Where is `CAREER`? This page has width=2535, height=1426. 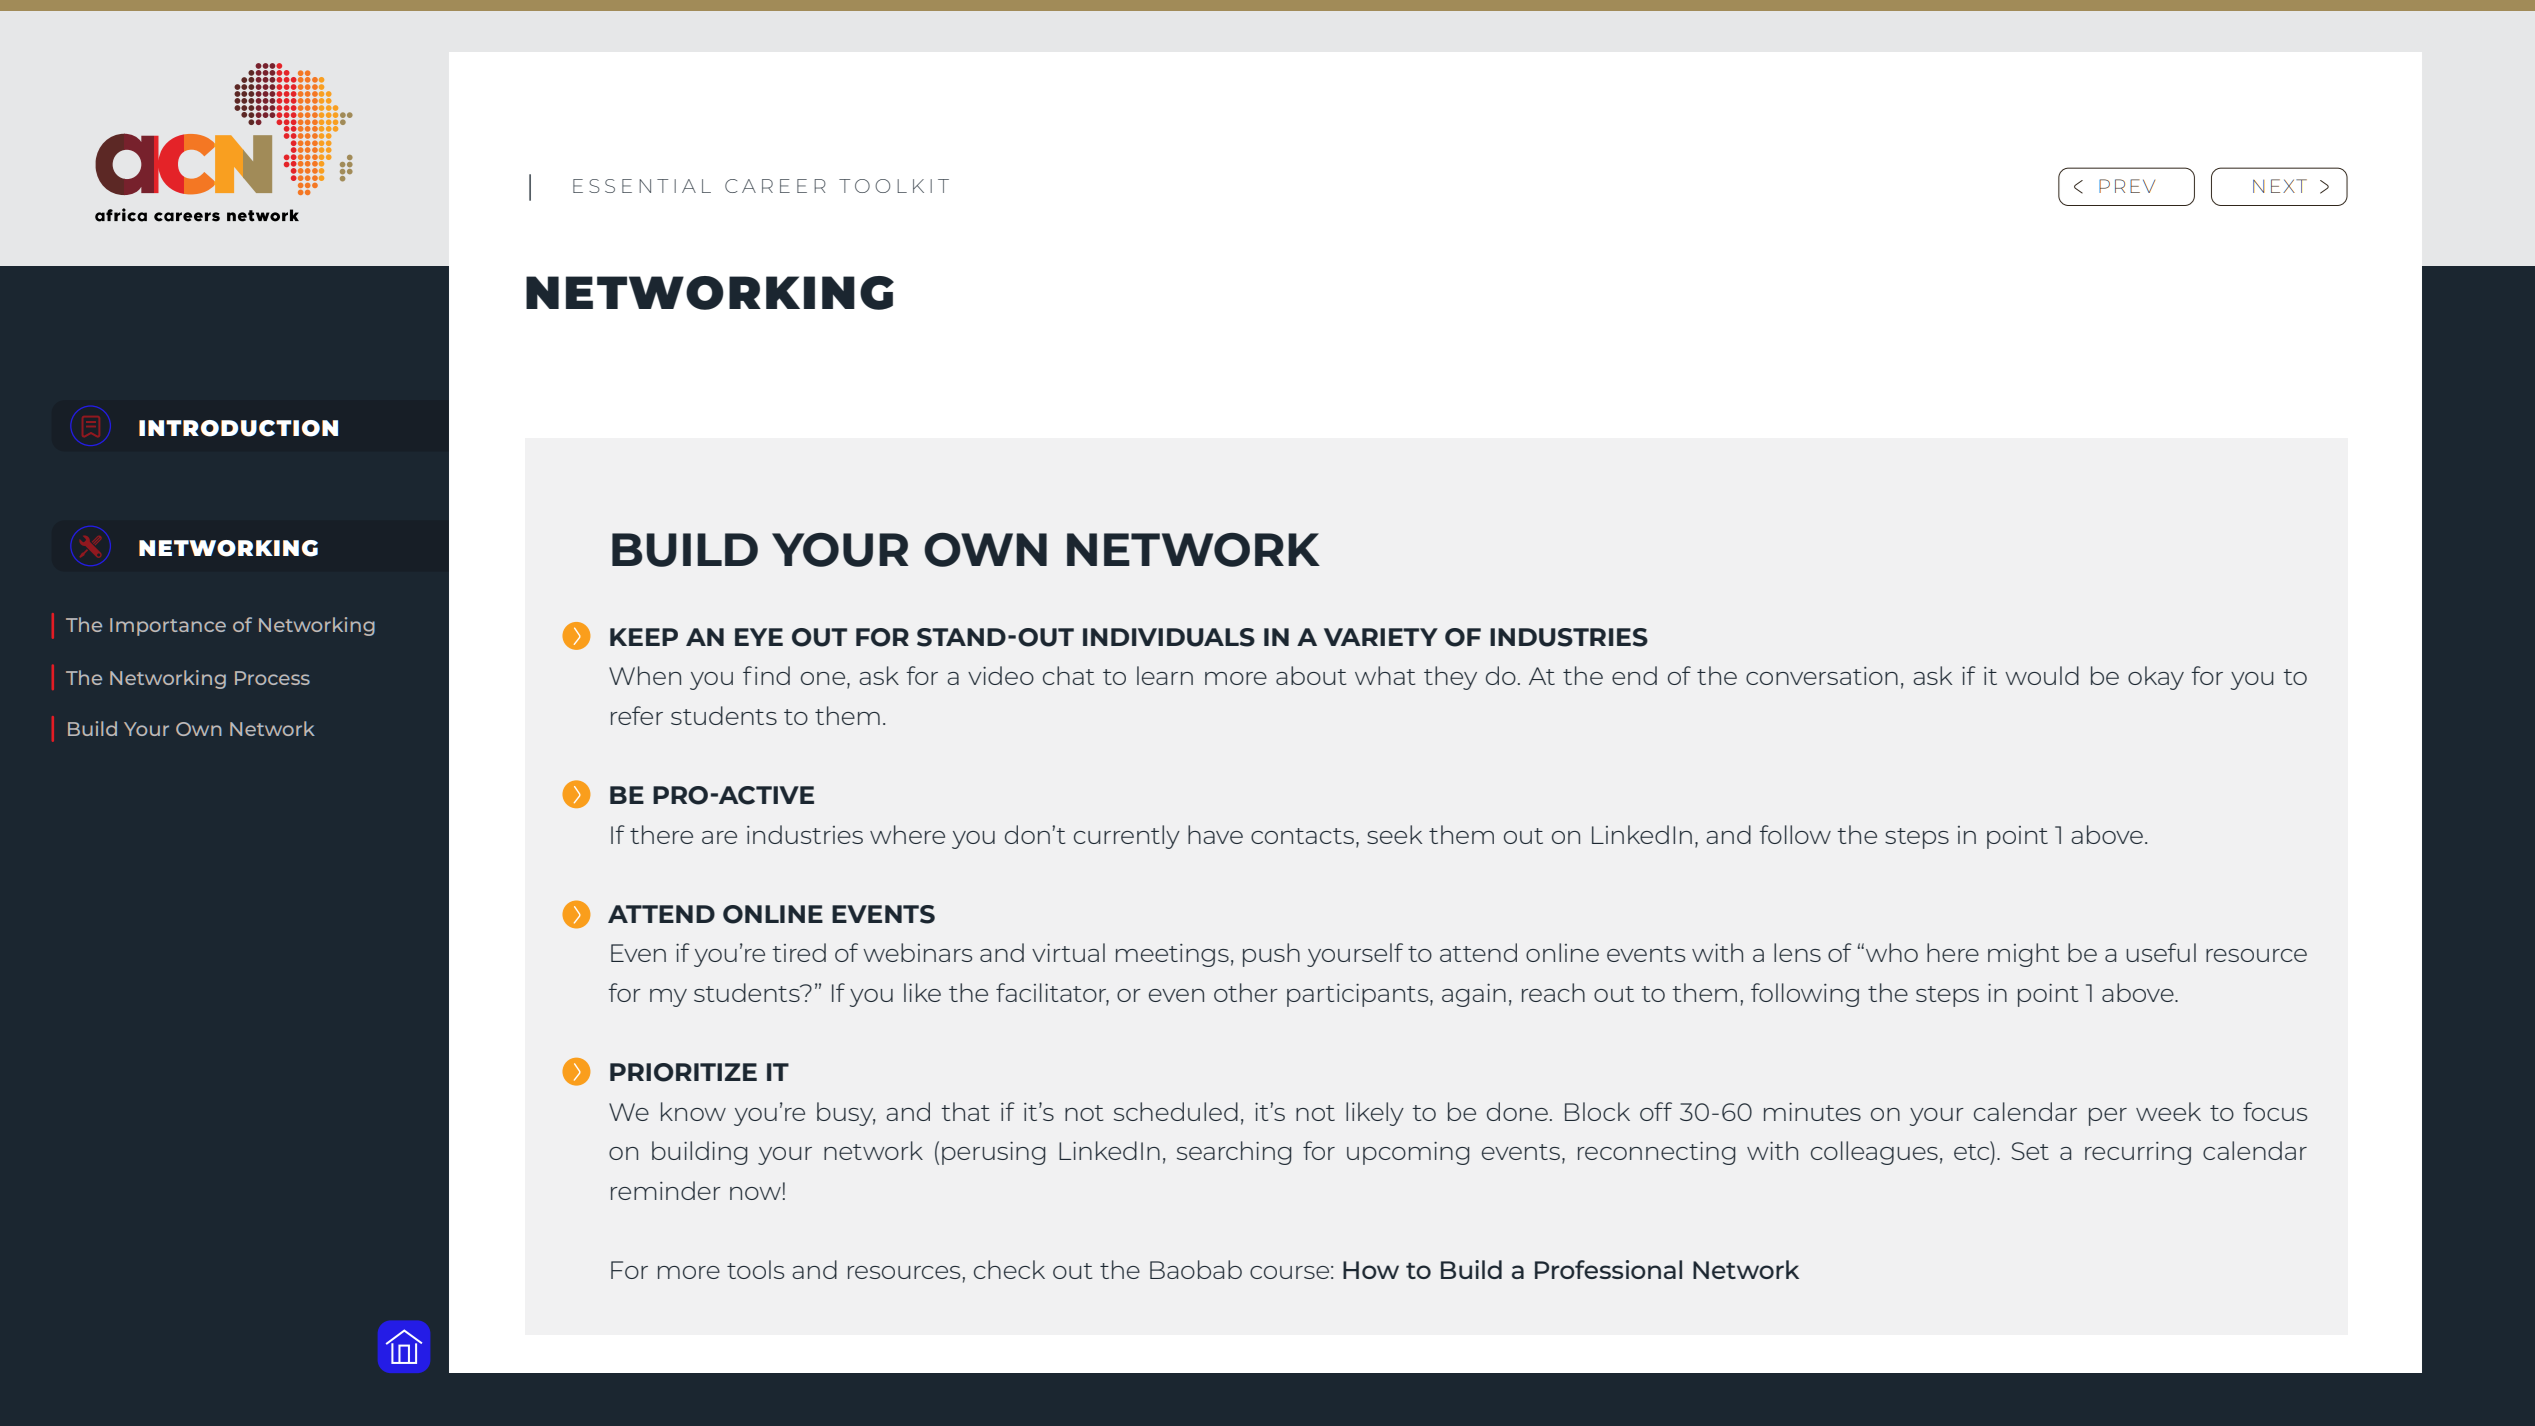 CAREER is located at coordinates (775, 186).
